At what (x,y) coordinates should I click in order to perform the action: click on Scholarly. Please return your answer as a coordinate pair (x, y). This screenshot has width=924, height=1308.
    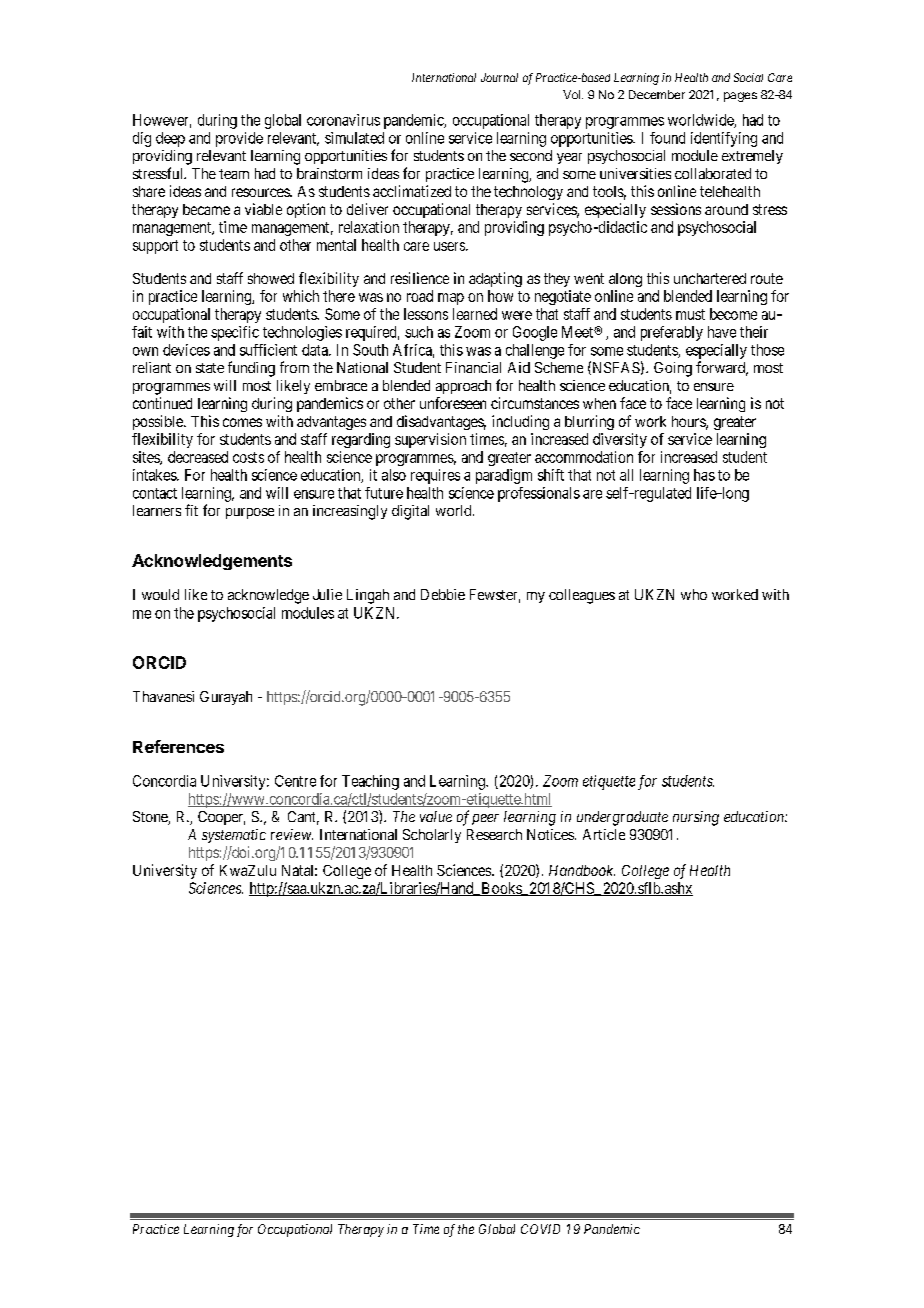
    Looking at the image, I should click on (432, 836).
